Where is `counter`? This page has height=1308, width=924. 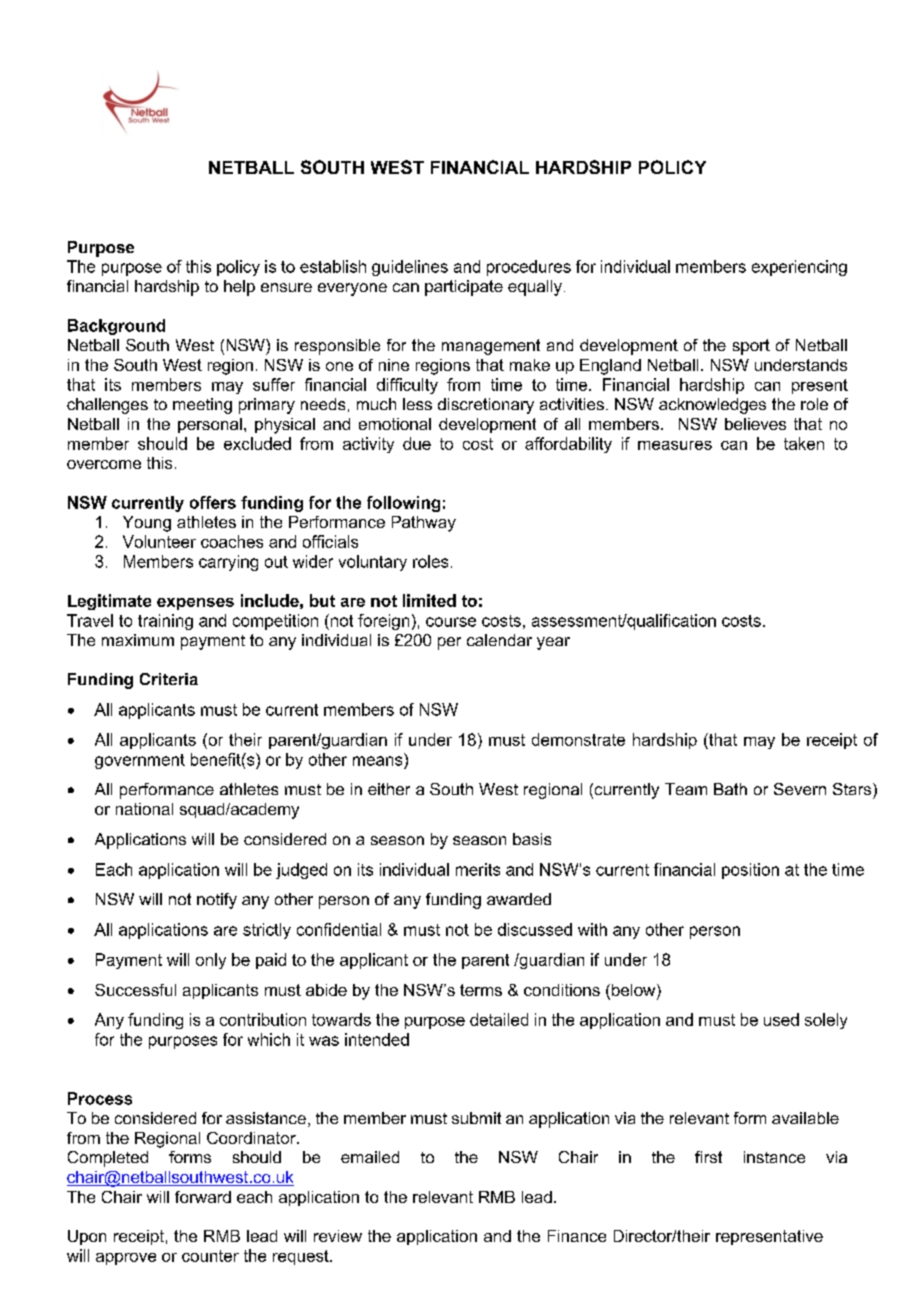
counter is located at coordinates (210, 1256).
